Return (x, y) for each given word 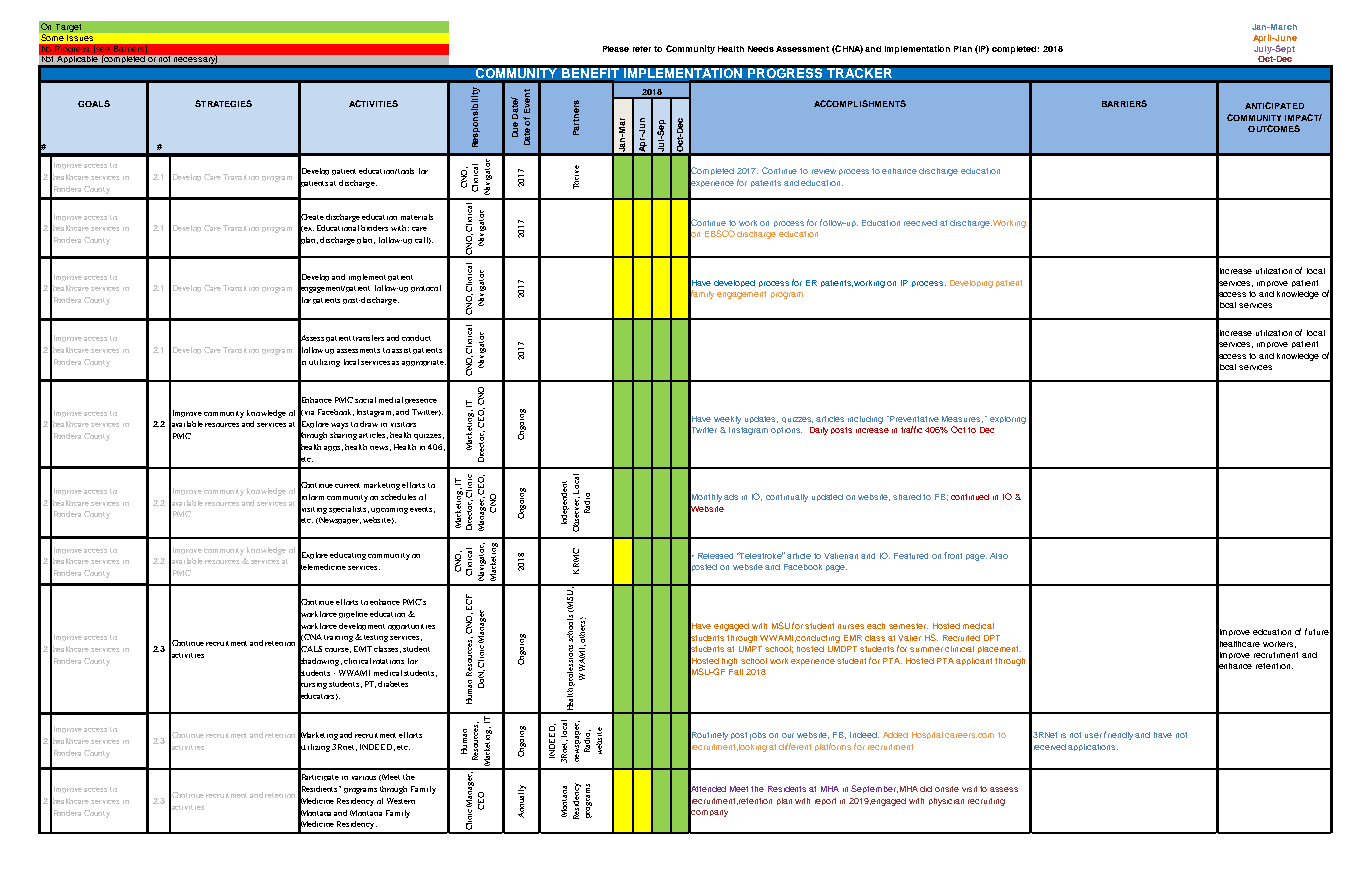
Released (715, 556)
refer (642, 49)
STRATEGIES (223, 103)
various (364, 778)
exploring (1008, 420)
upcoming (389, 511)
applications (1093, 747)
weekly (727, 420)
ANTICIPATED (1274, 105)
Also (999, 556)
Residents (787, 789)
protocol (426, 288)
